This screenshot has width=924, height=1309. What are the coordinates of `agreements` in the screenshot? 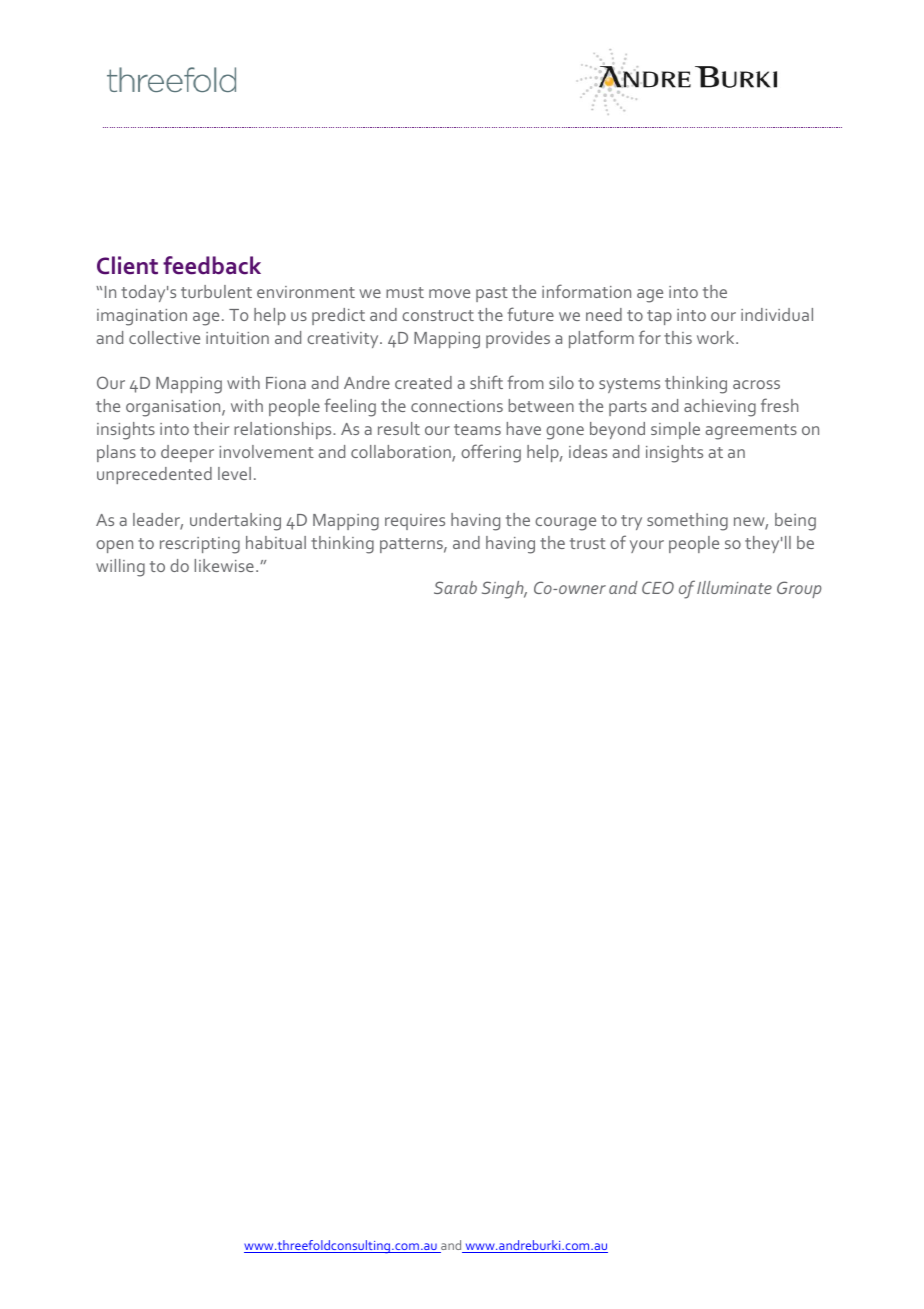 It's located at (751, 432).
